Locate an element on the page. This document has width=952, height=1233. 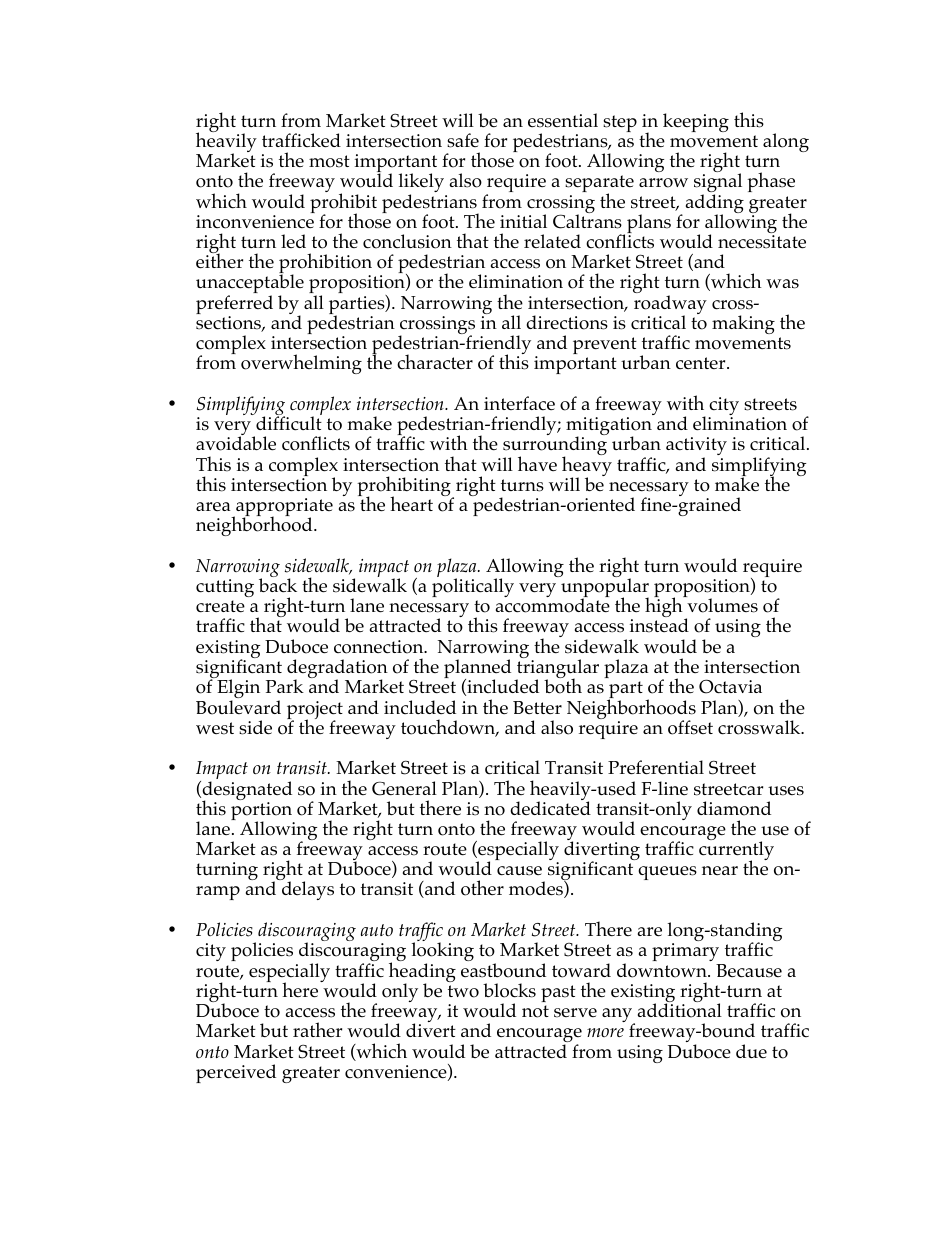
politically is located at coordinates (473, 587).
